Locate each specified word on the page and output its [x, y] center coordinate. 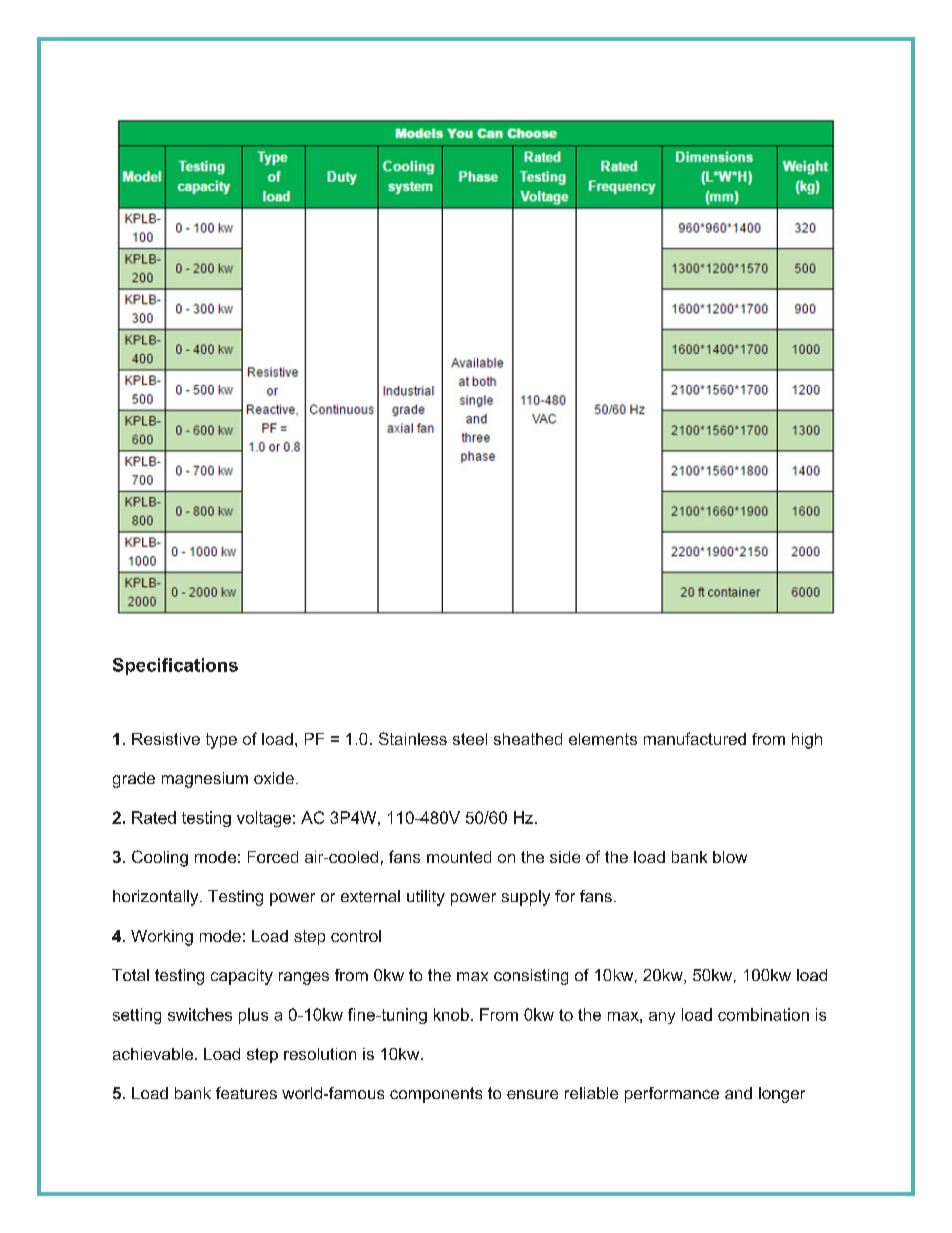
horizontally [157, 898]
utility [426, 898]
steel [470, 739]
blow [730, 857]
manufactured [695, 738]
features [246, 1093]
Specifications [175, 666]
